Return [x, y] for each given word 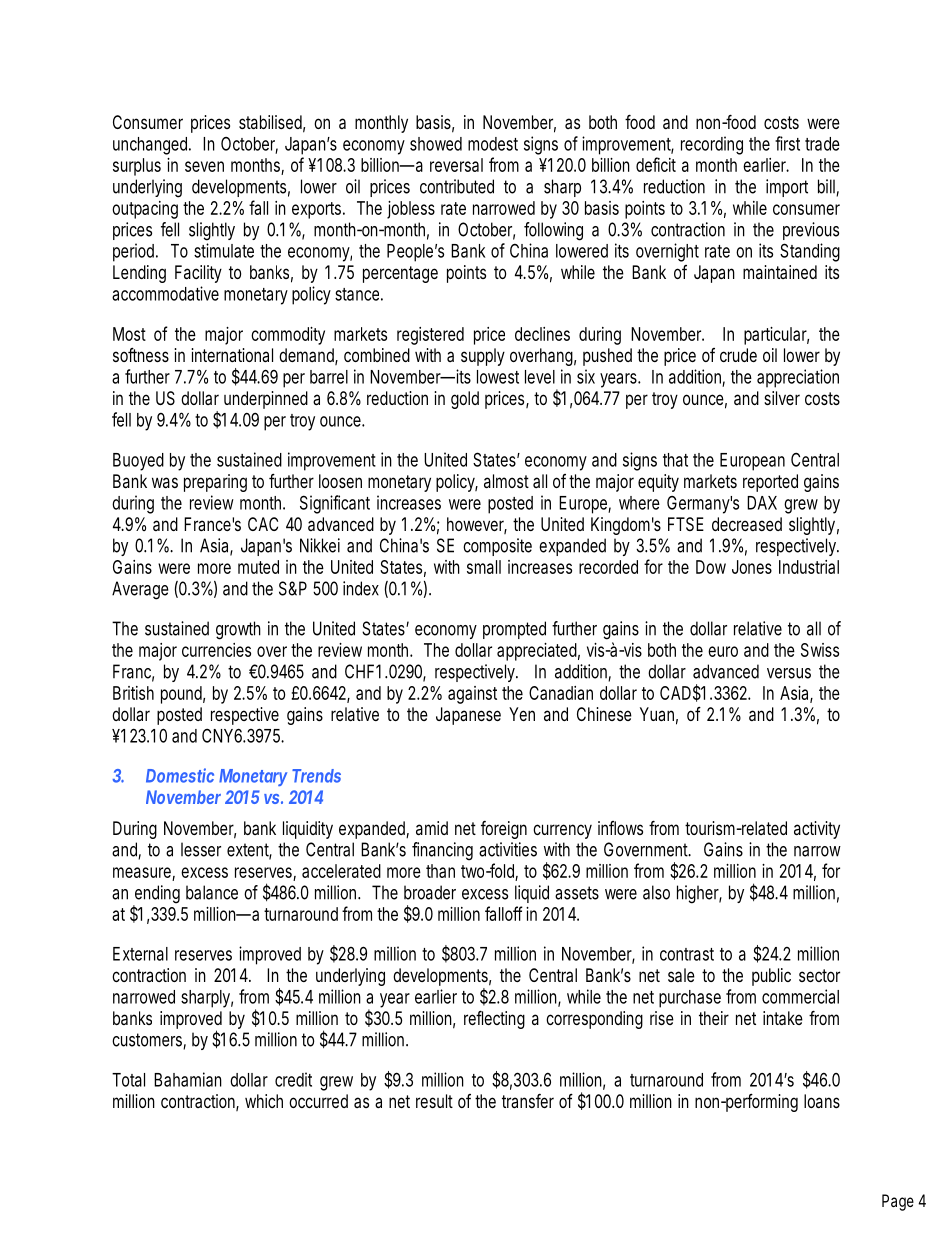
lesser [201, 849]
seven [204, 166]
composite [497, 547]
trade [822, 144]
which [264, 1101]
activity [817, 830]
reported [770, 483]
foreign [504, 830]
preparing [215, 483]
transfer [528, 1101]
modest [493, 144]
